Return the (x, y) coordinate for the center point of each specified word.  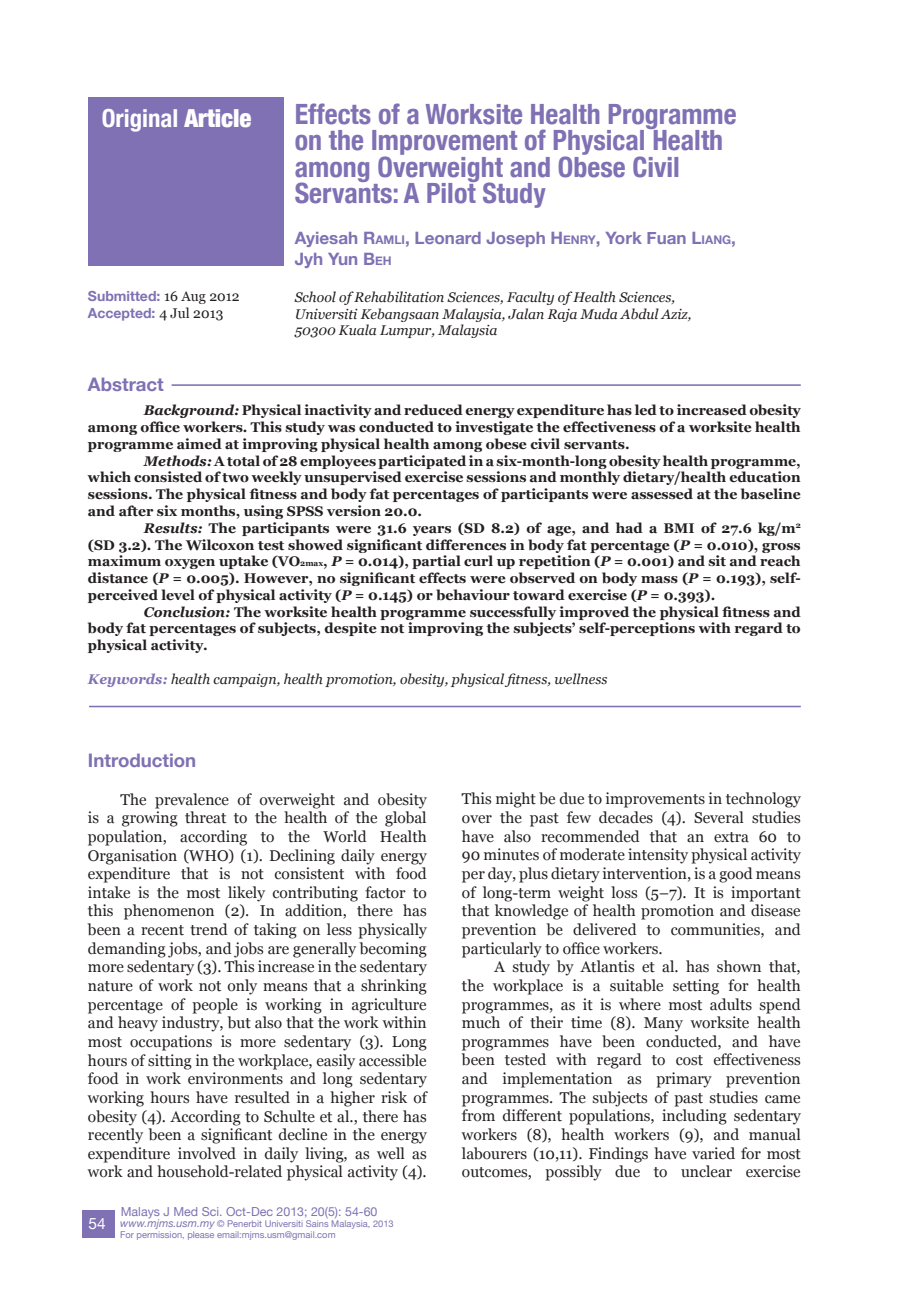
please (201, 1235)
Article (217, 118)
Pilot (452, 192)
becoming (393, 950)
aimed (199, 444)
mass (659, 580)
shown (739, 966)
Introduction (142, 760)
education (765, 477)
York (624, 238)
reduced (433, 410)
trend (209, 929)
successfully (513, 613)
